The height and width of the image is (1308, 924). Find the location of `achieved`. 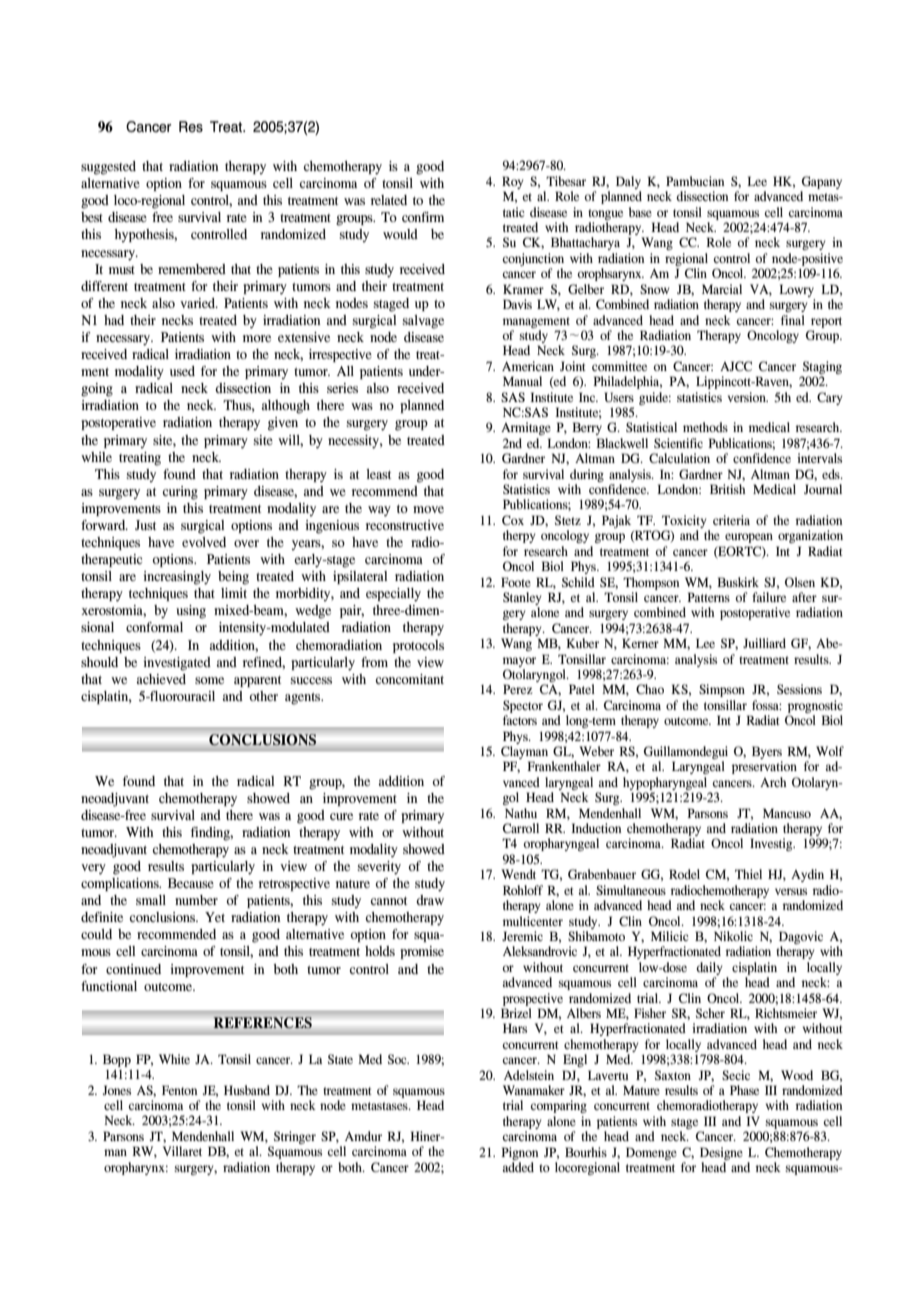

achieved is located at coordinates (161, 679).
